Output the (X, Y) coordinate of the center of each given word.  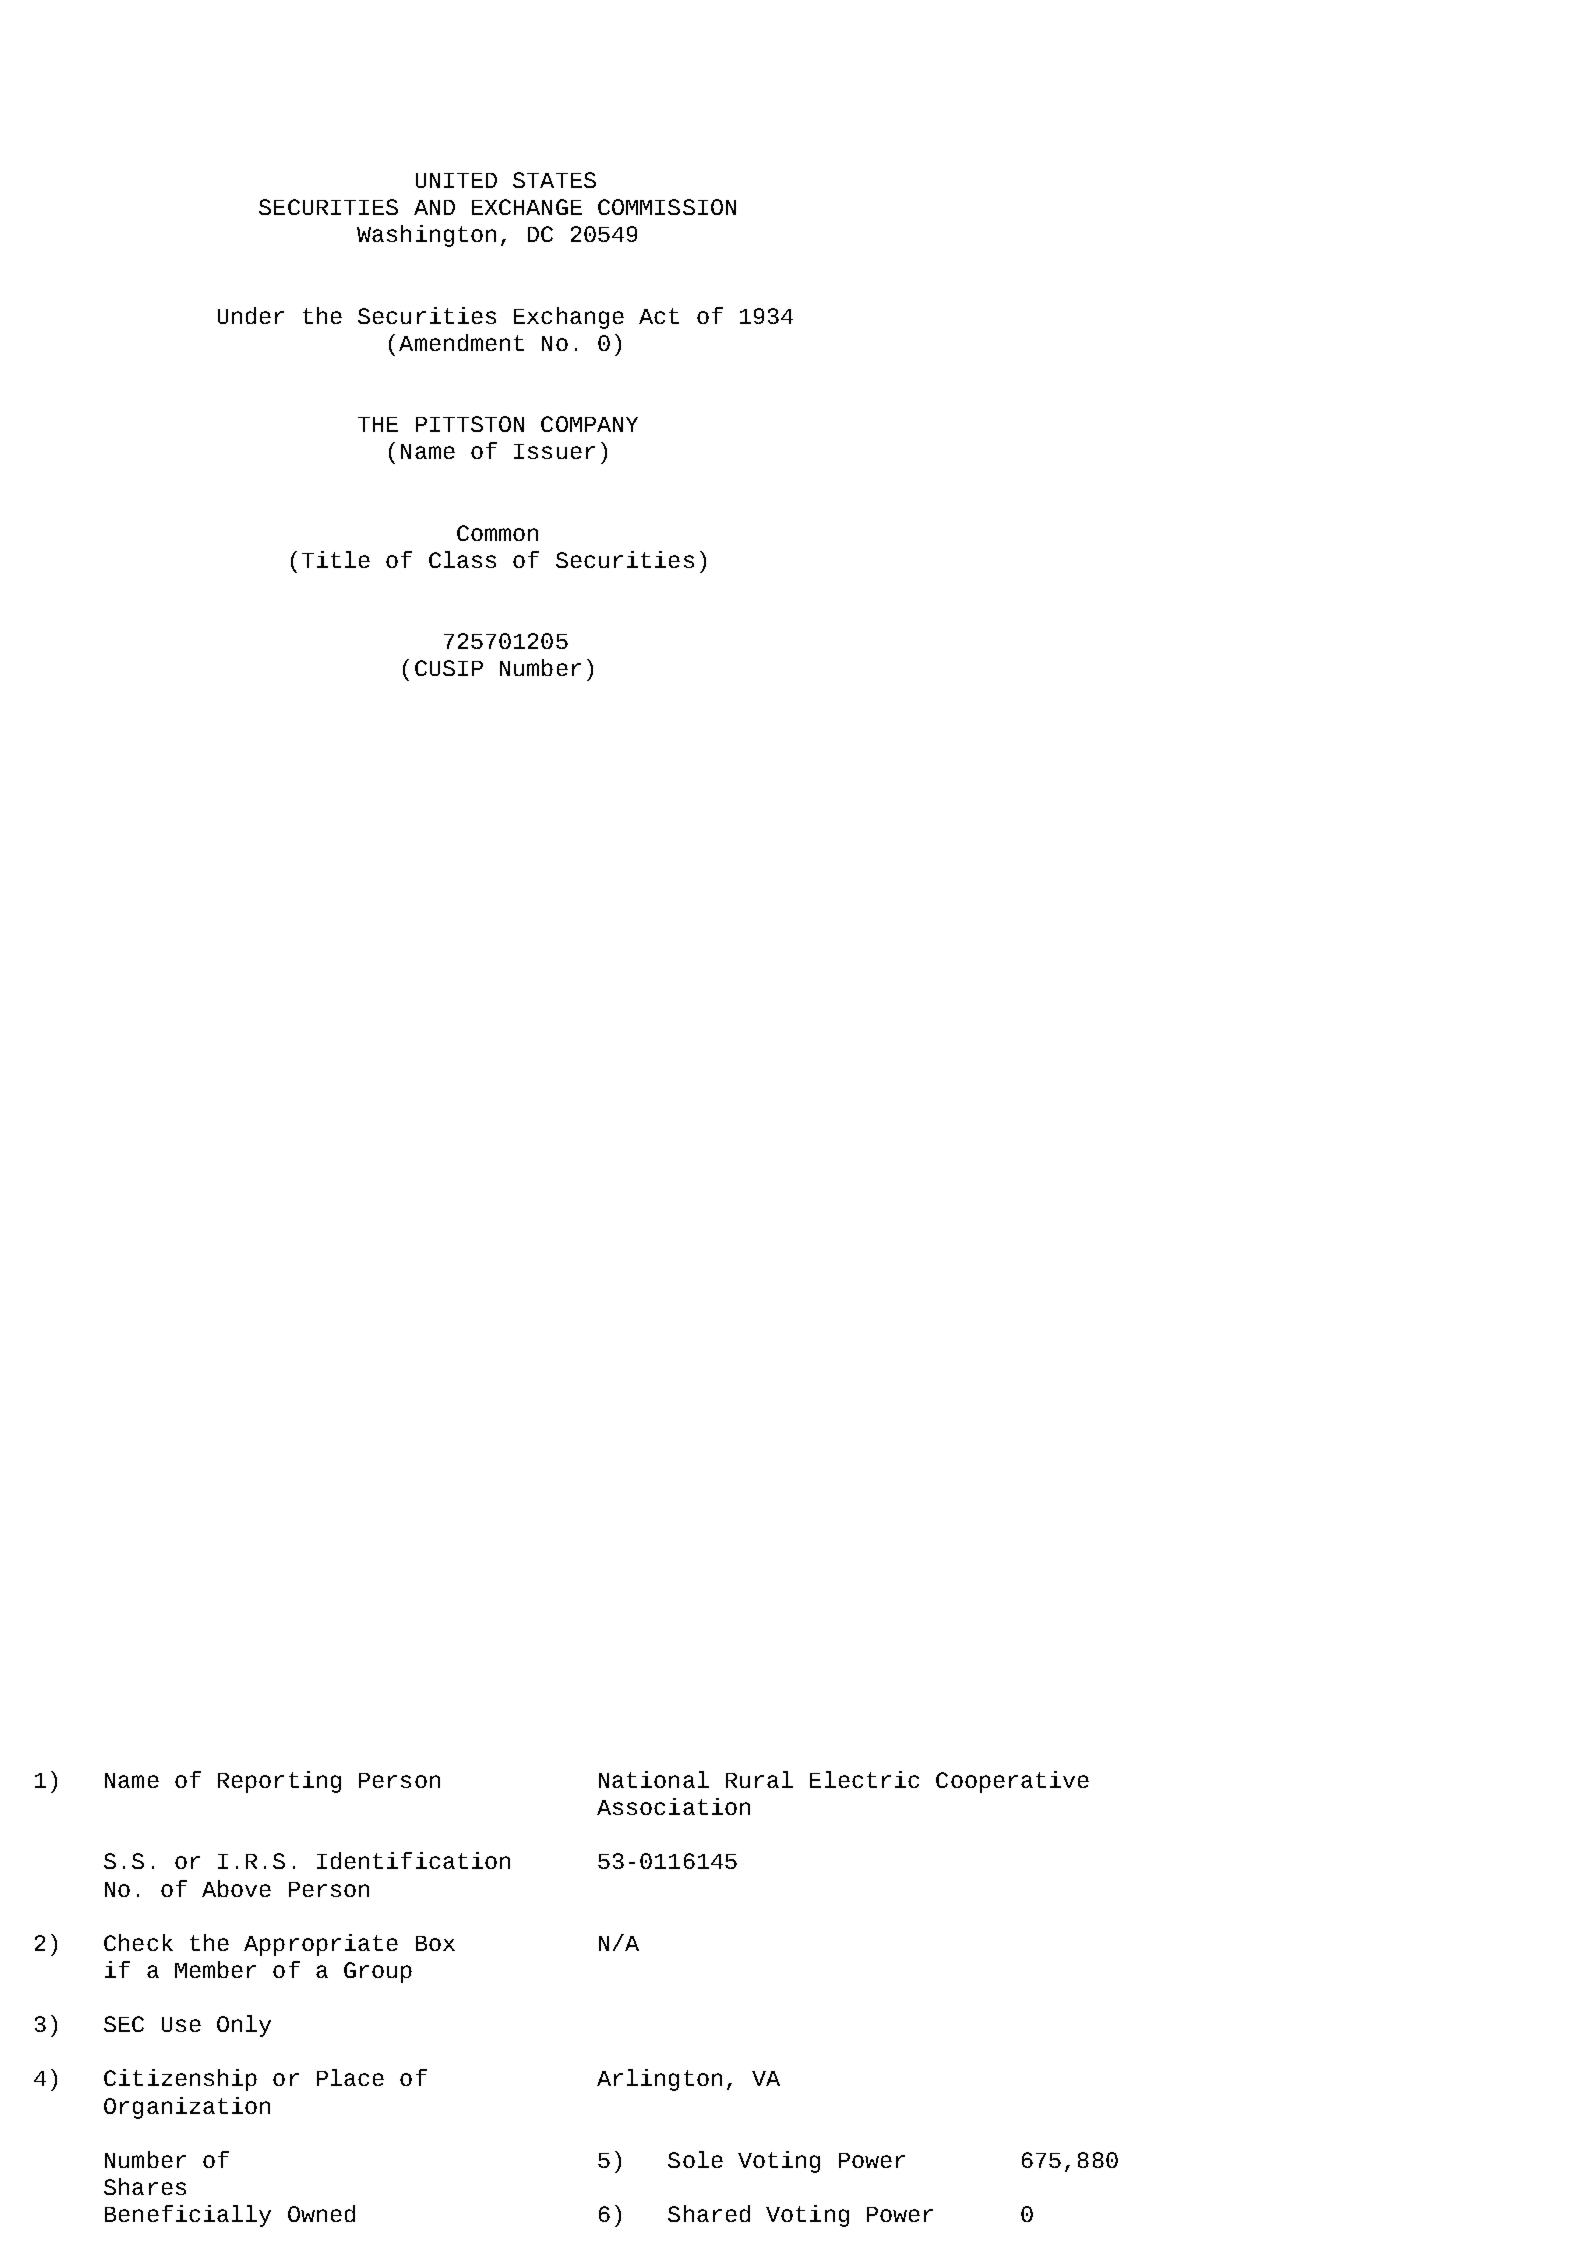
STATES (554, 180)
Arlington (659, 2080)
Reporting (279, 1782)
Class (462, 559)
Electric (864, 1779)
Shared (709, 2213)
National (654, 1779)
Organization (187, 2108)
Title (336, 559)
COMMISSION (667, 207)
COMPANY (589, 424)
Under (251, 315)
